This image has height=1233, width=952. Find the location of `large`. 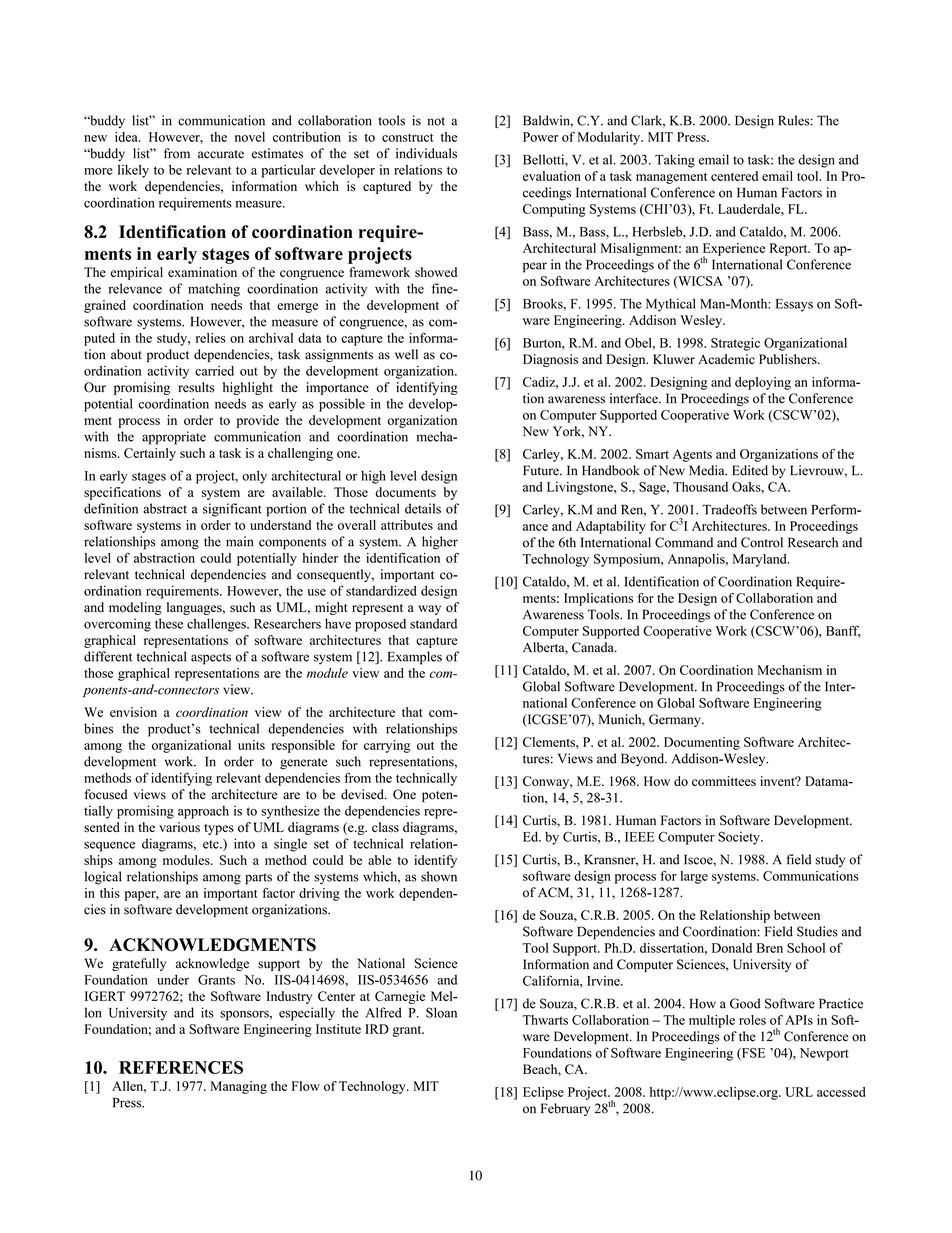

large is located at coordinates (694, 877).
